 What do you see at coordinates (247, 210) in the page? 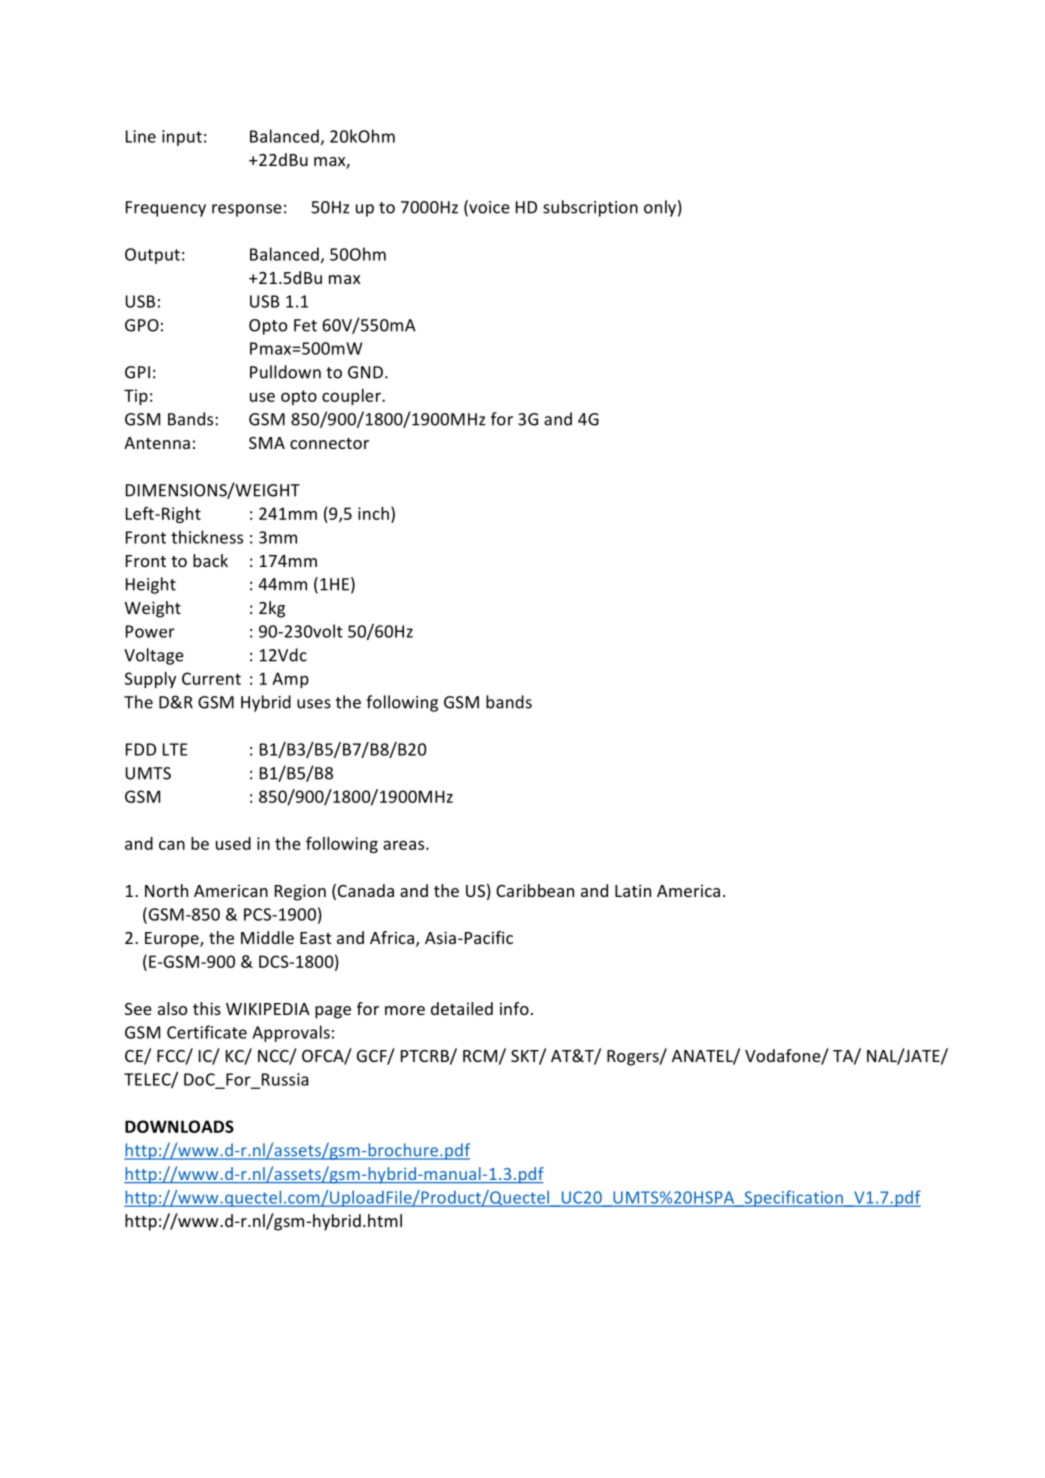
I see `response` at bounding box center [247, 210].
